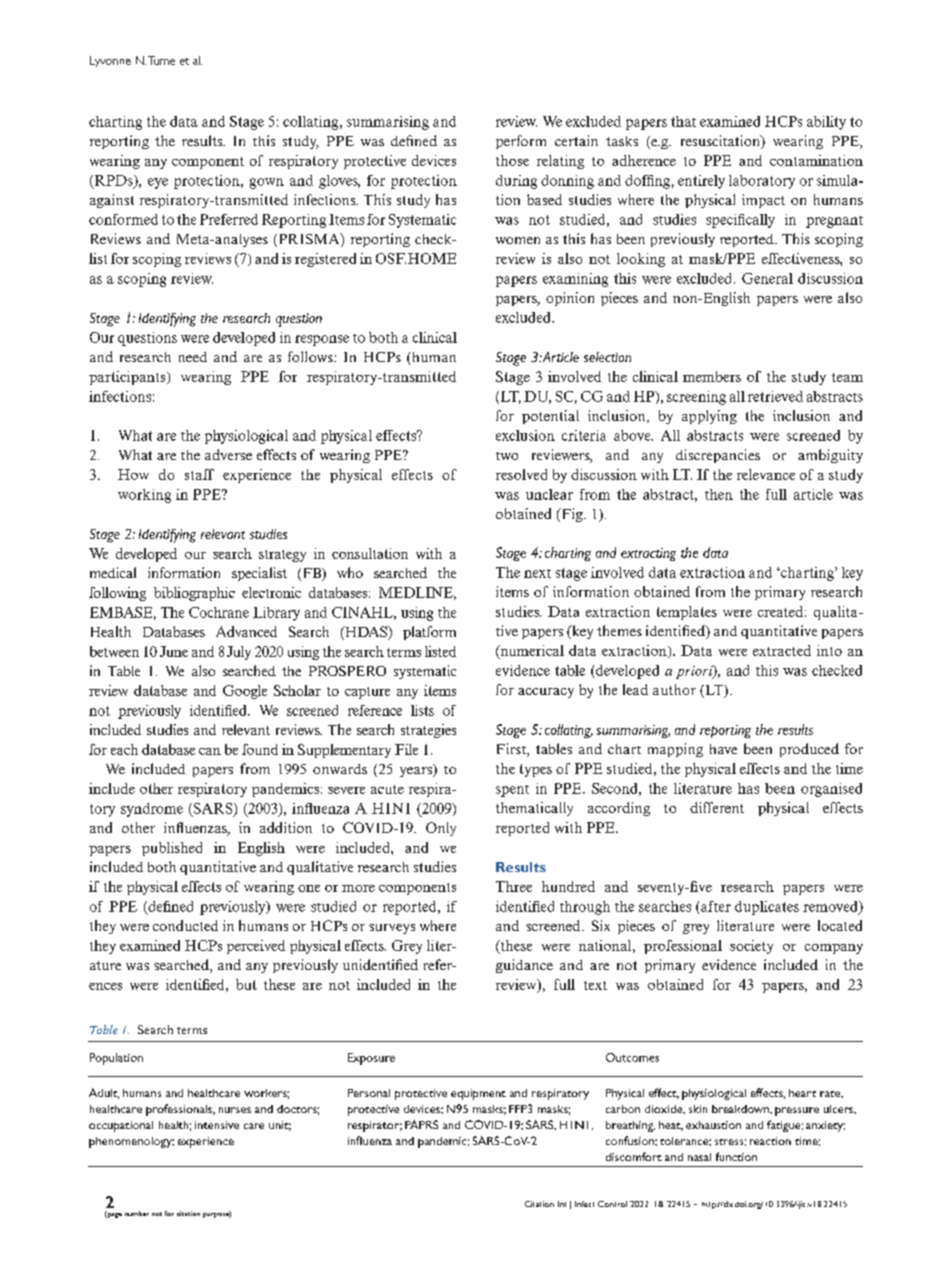 This page has height=1270, width=952. What do you see at coordinates (763, 201) in the page?
I see `impact` at bounding box center [763, 201].
